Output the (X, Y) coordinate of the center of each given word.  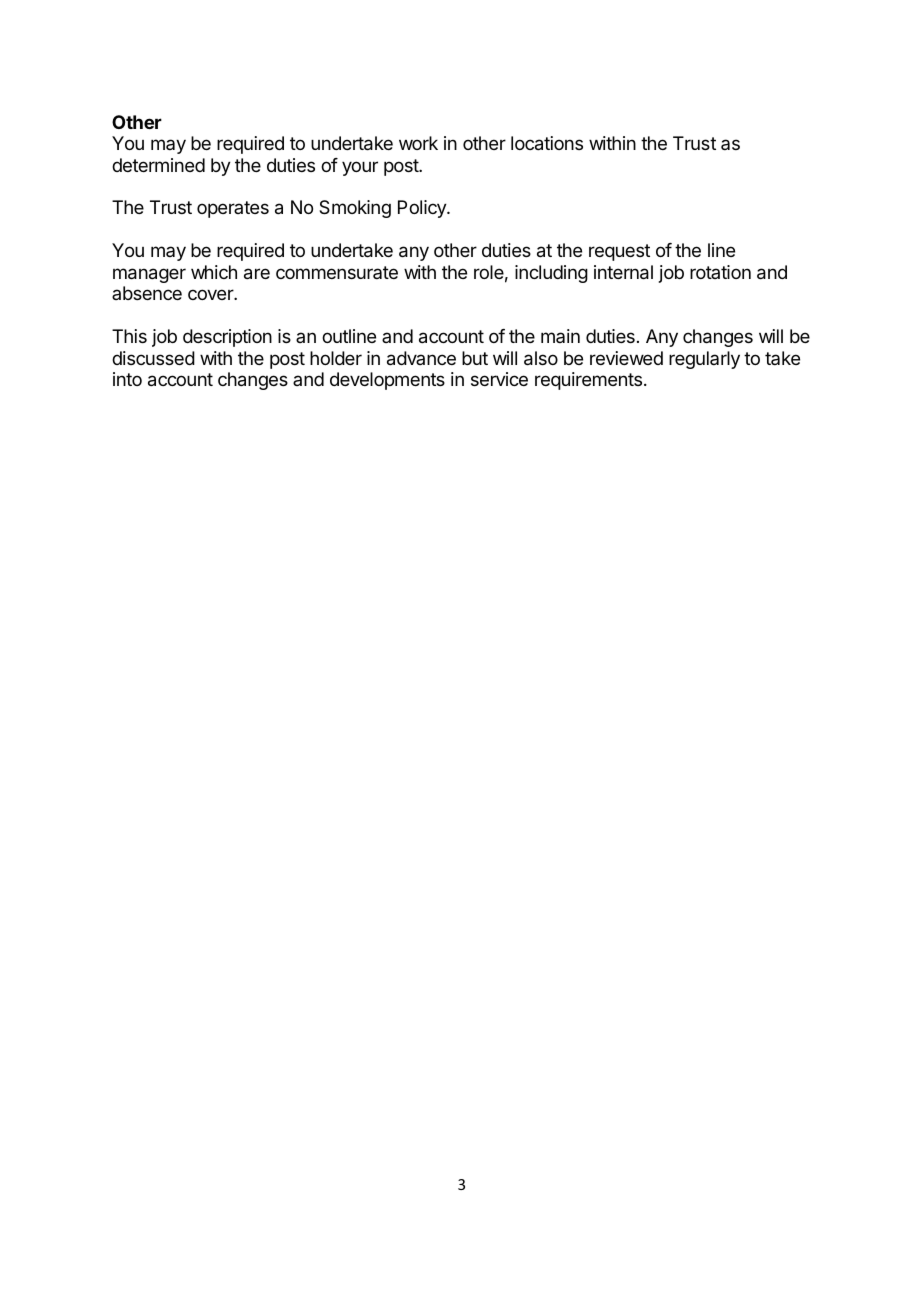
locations (547, 143)
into (127, 379)
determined (158, 165)
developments (387, 381)
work (418, 143)
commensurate (337, 272)
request (619, 252)
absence (147, 293)
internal (623, 272)
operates (233, 209)
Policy (423, 209)
